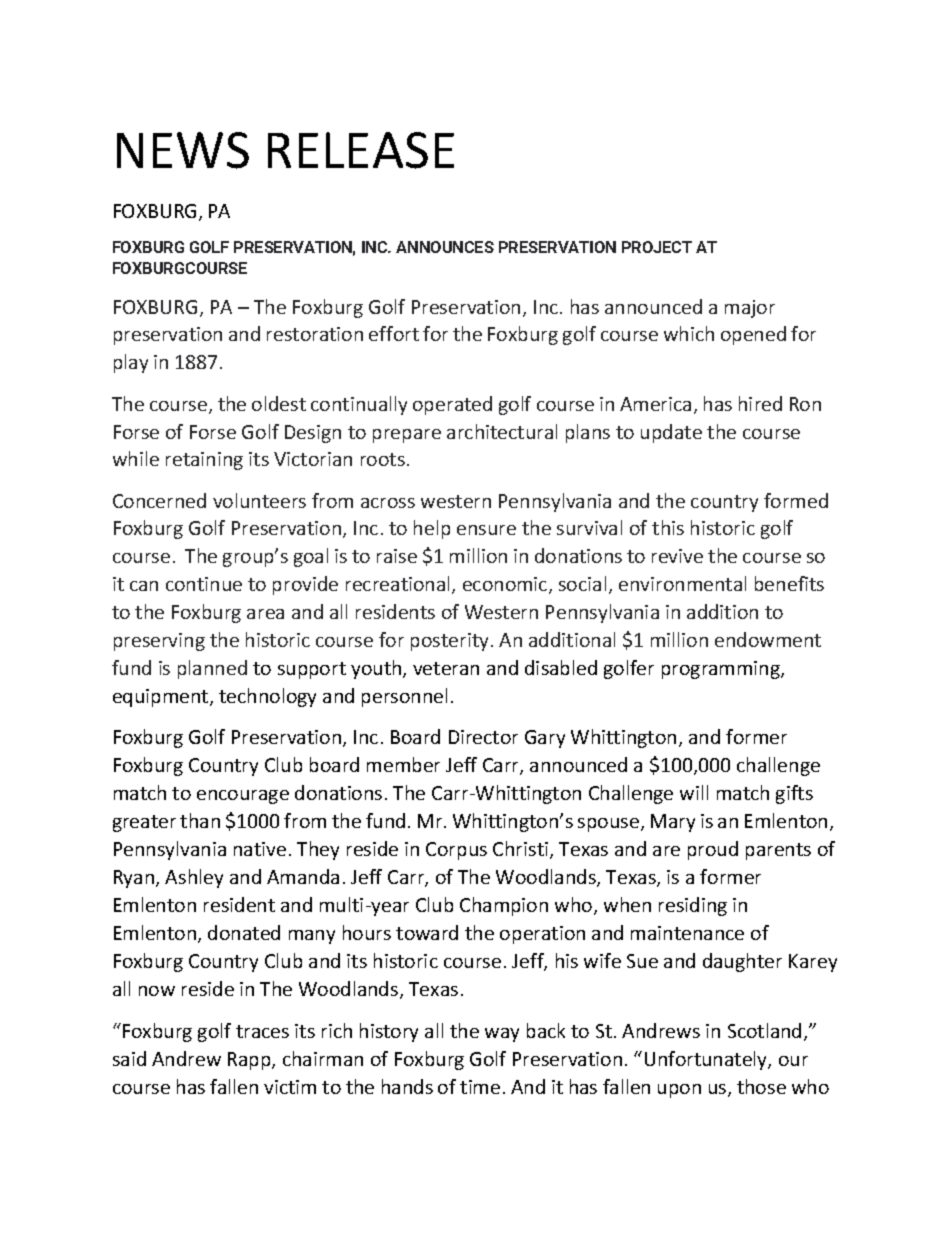 This screenshot has width=952, height=1233. What do you see at coordinates (445, 247) in the screenshot?
I see `ANNOUNCES` at bounding box center [445, 247].
